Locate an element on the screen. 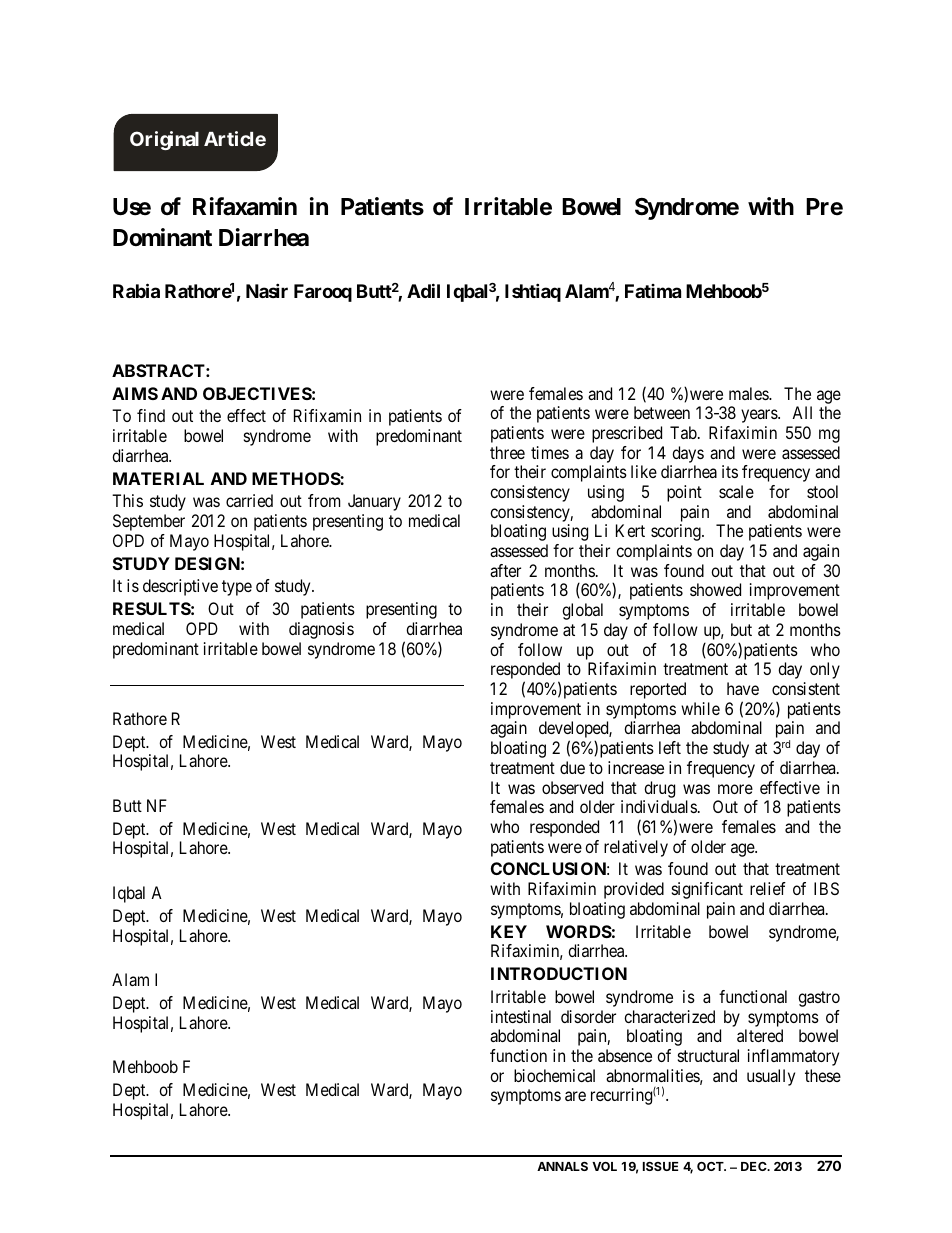 Image resolution: width=952 pixels, height=1233 pixels. intestinal is located at coordinates (521, 1016).
